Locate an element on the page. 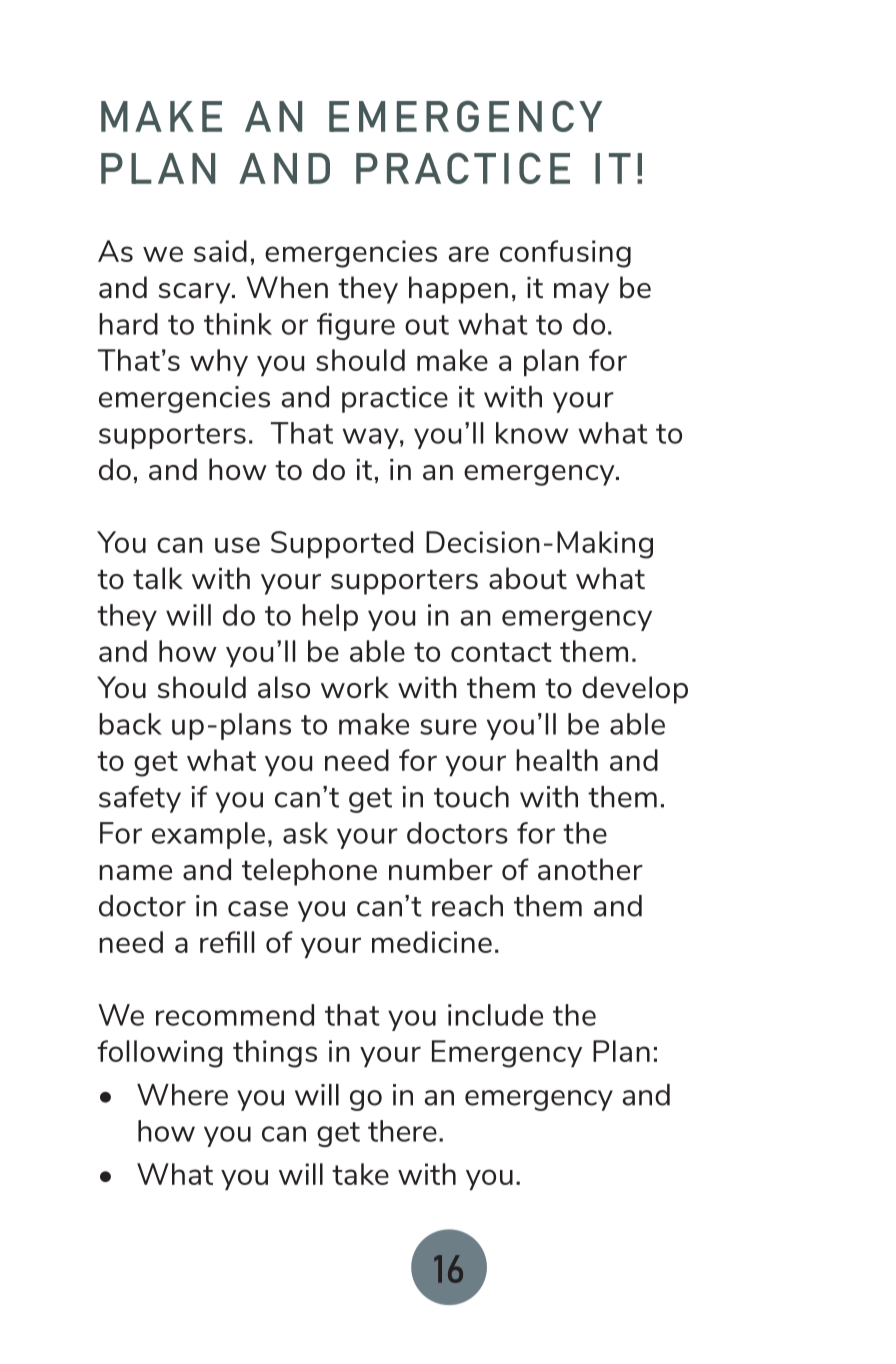 Image resolution: width=896 pixels, height=1364 pixels. work is located at coordinates (355, 687).
